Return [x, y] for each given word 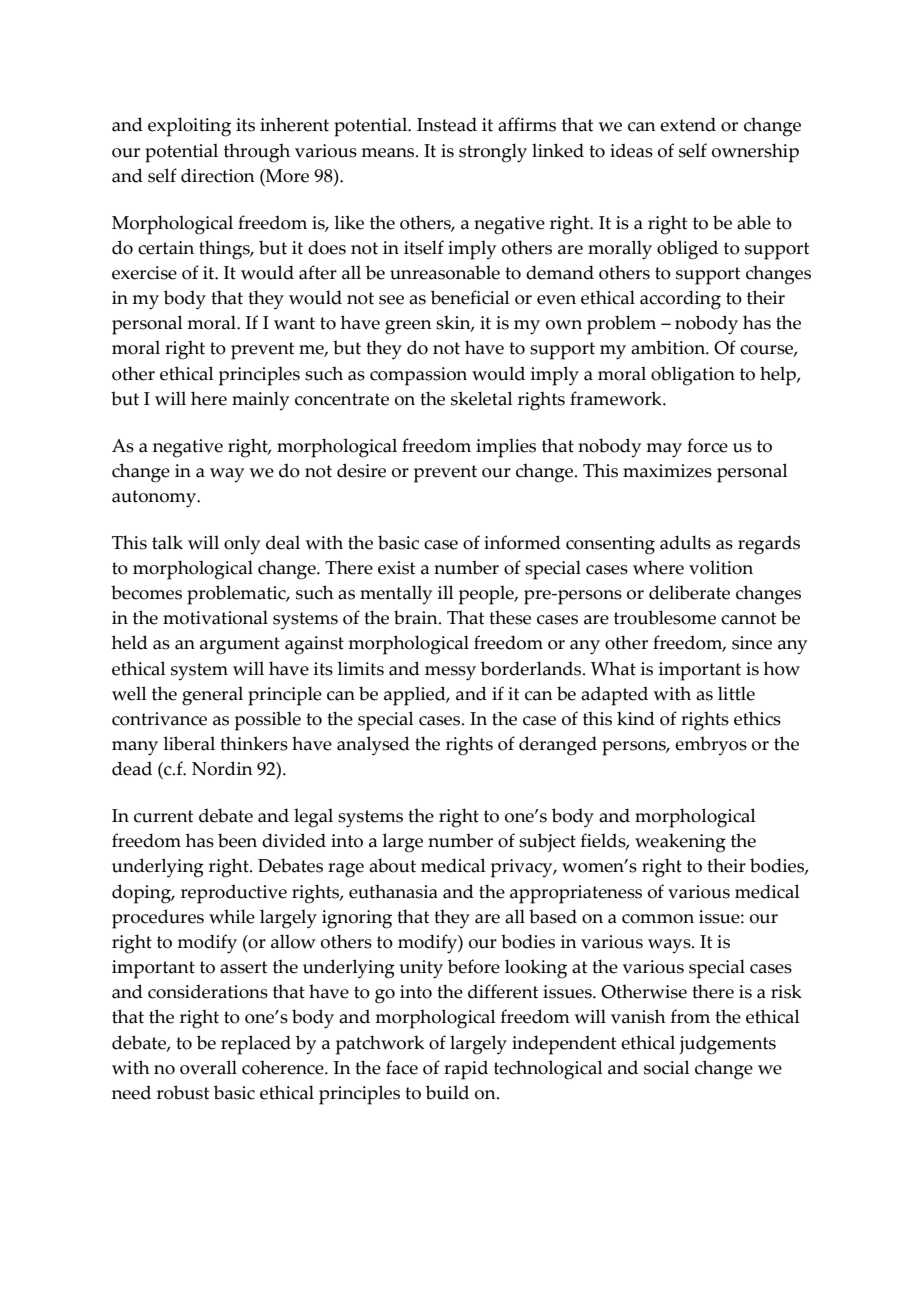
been [237, 840]
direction [218, 175]
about [392, 865]
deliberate [689, 592]
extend [688, 124]
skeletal [482, 398]
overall [208, 1067]
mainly [260, 401]
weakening [680, 843]
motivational [215, 617]
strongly [493, 153]
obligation [693, 376]
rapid [466, 1070]
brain [417, 617]
